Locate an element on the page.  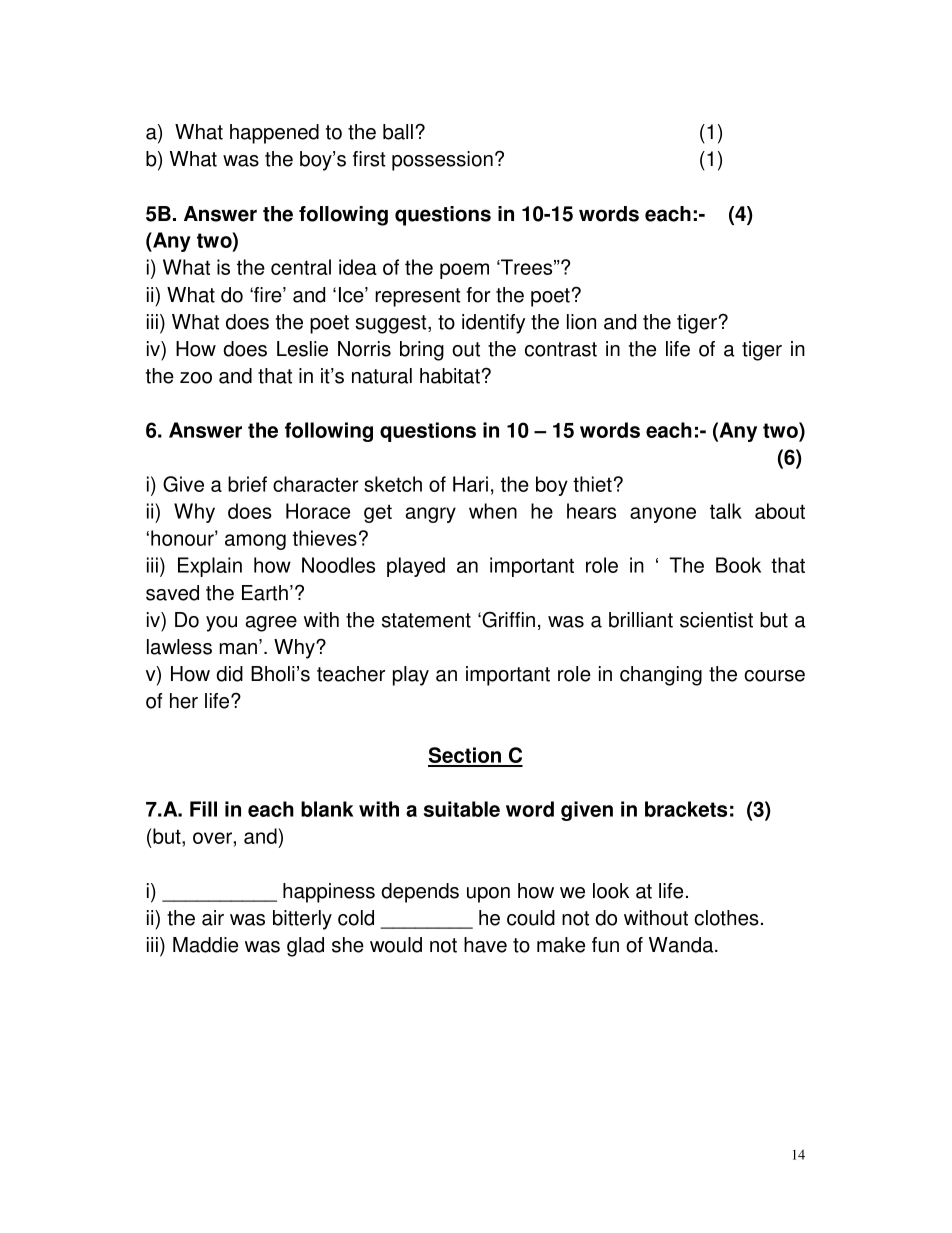
lion is located at coordinates (581, 322).
